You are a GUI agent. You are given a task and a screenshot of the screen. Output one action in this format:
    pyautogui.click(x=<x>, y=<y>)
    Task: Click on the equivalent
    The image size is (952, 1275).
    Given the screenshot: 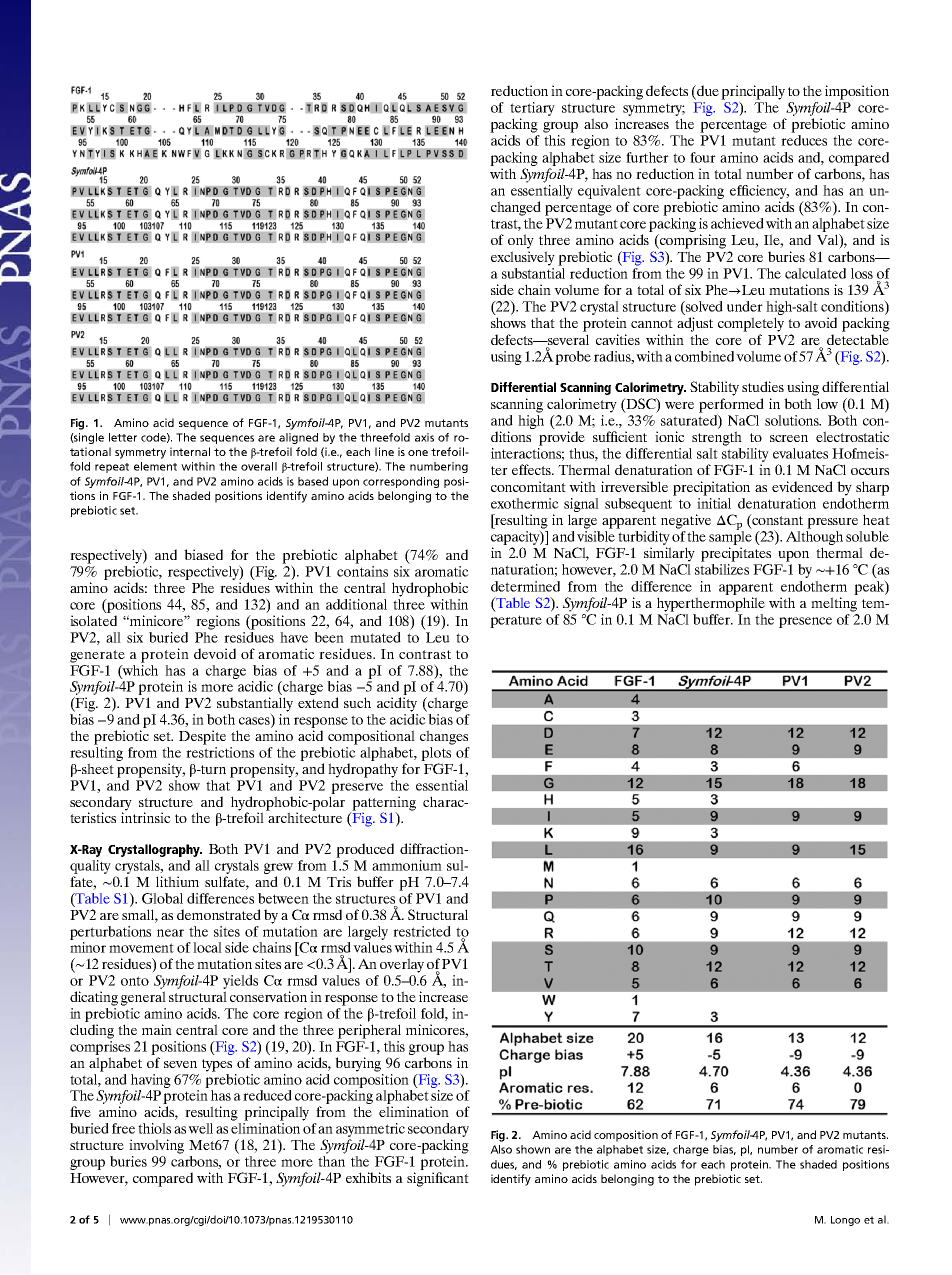 What is the action you would take?
    pyautogui.click(x=609, y=192)
